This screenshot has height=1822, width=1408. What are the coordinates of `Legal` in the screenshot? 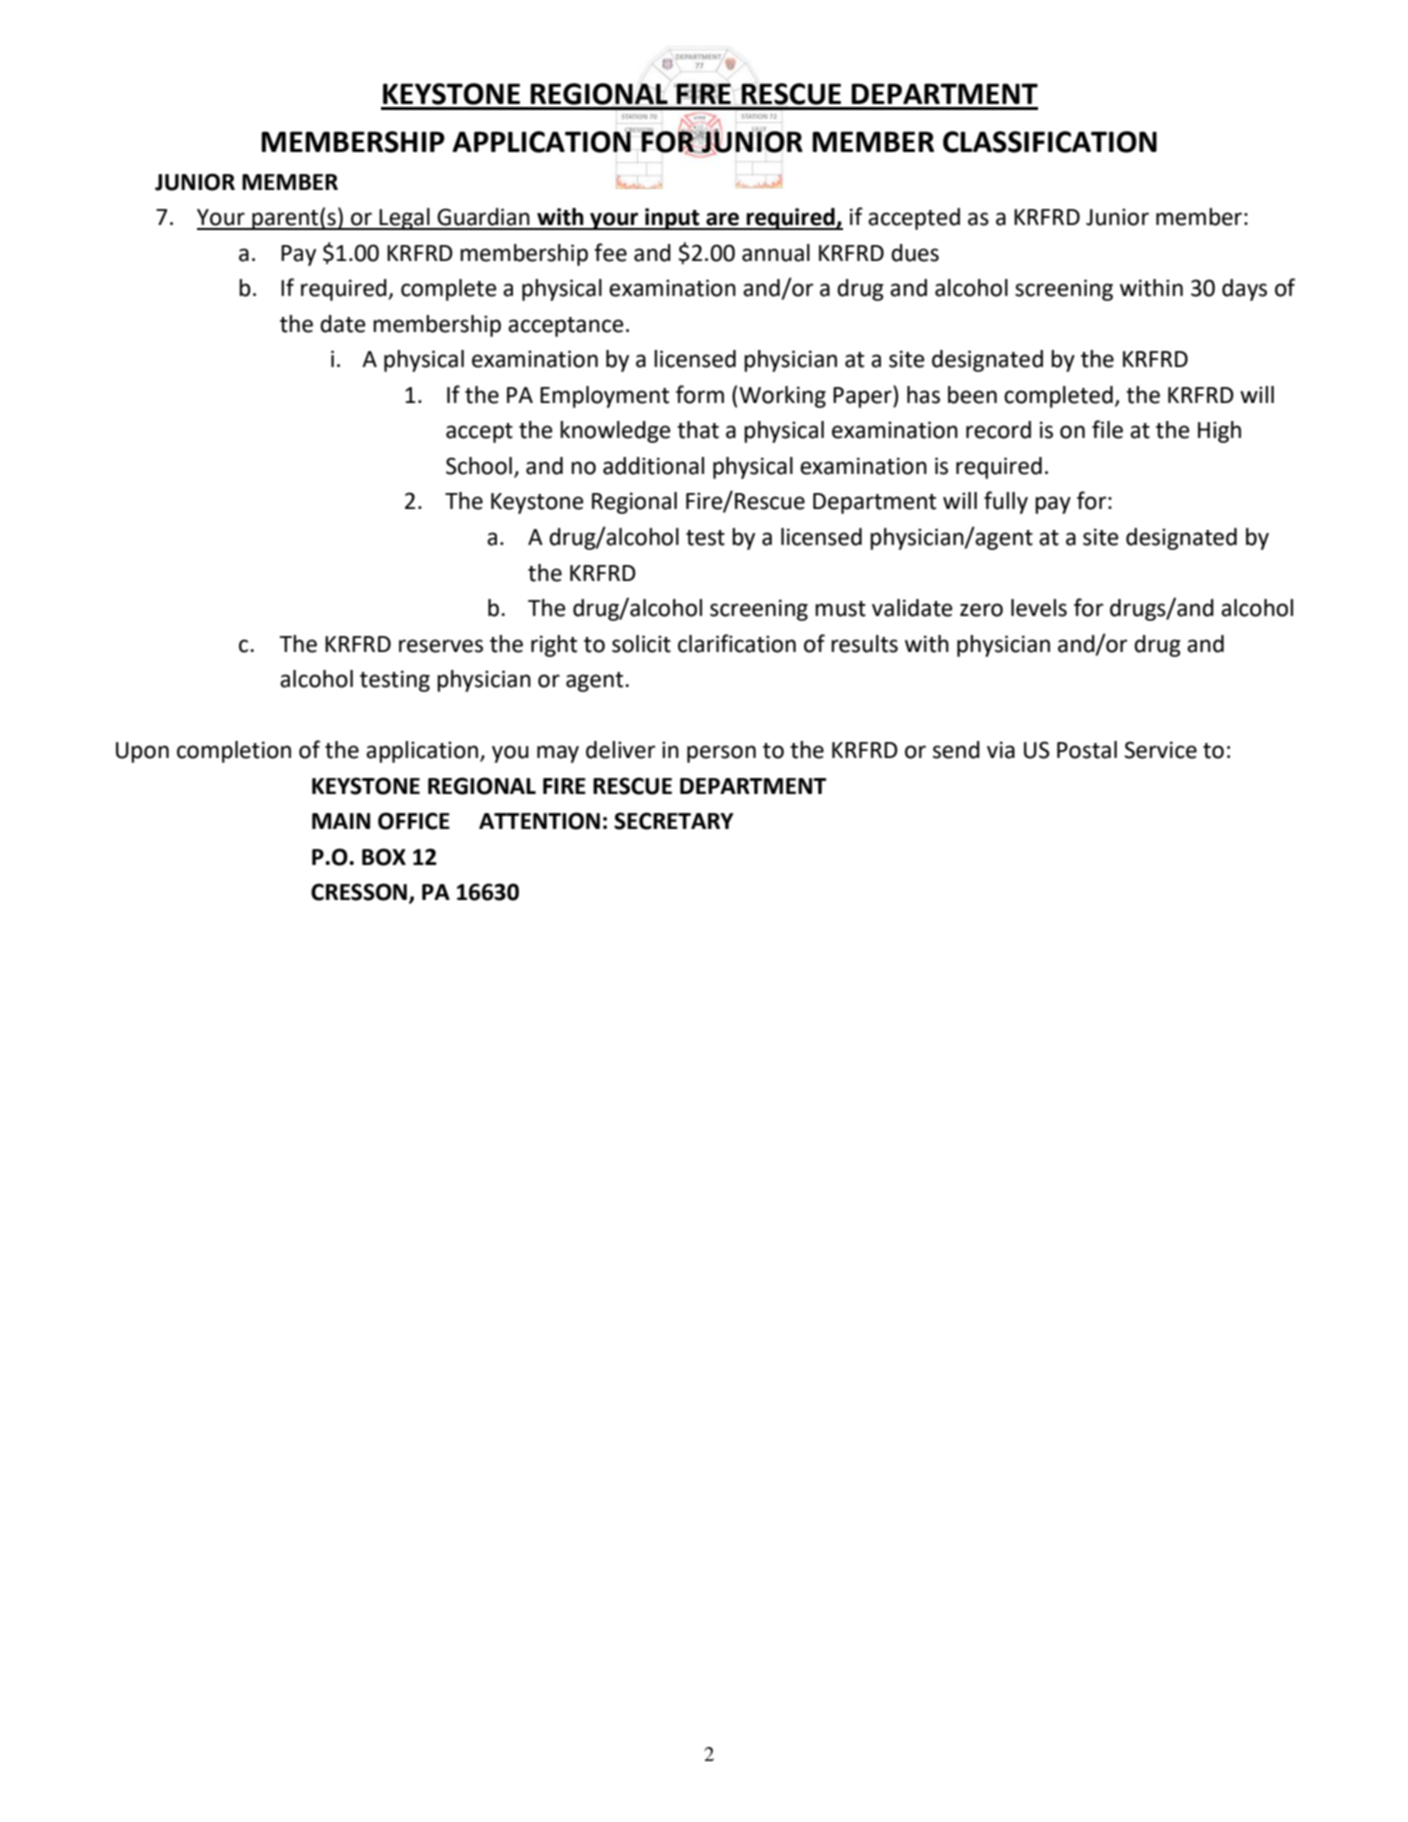 It's located at (405, 219).
